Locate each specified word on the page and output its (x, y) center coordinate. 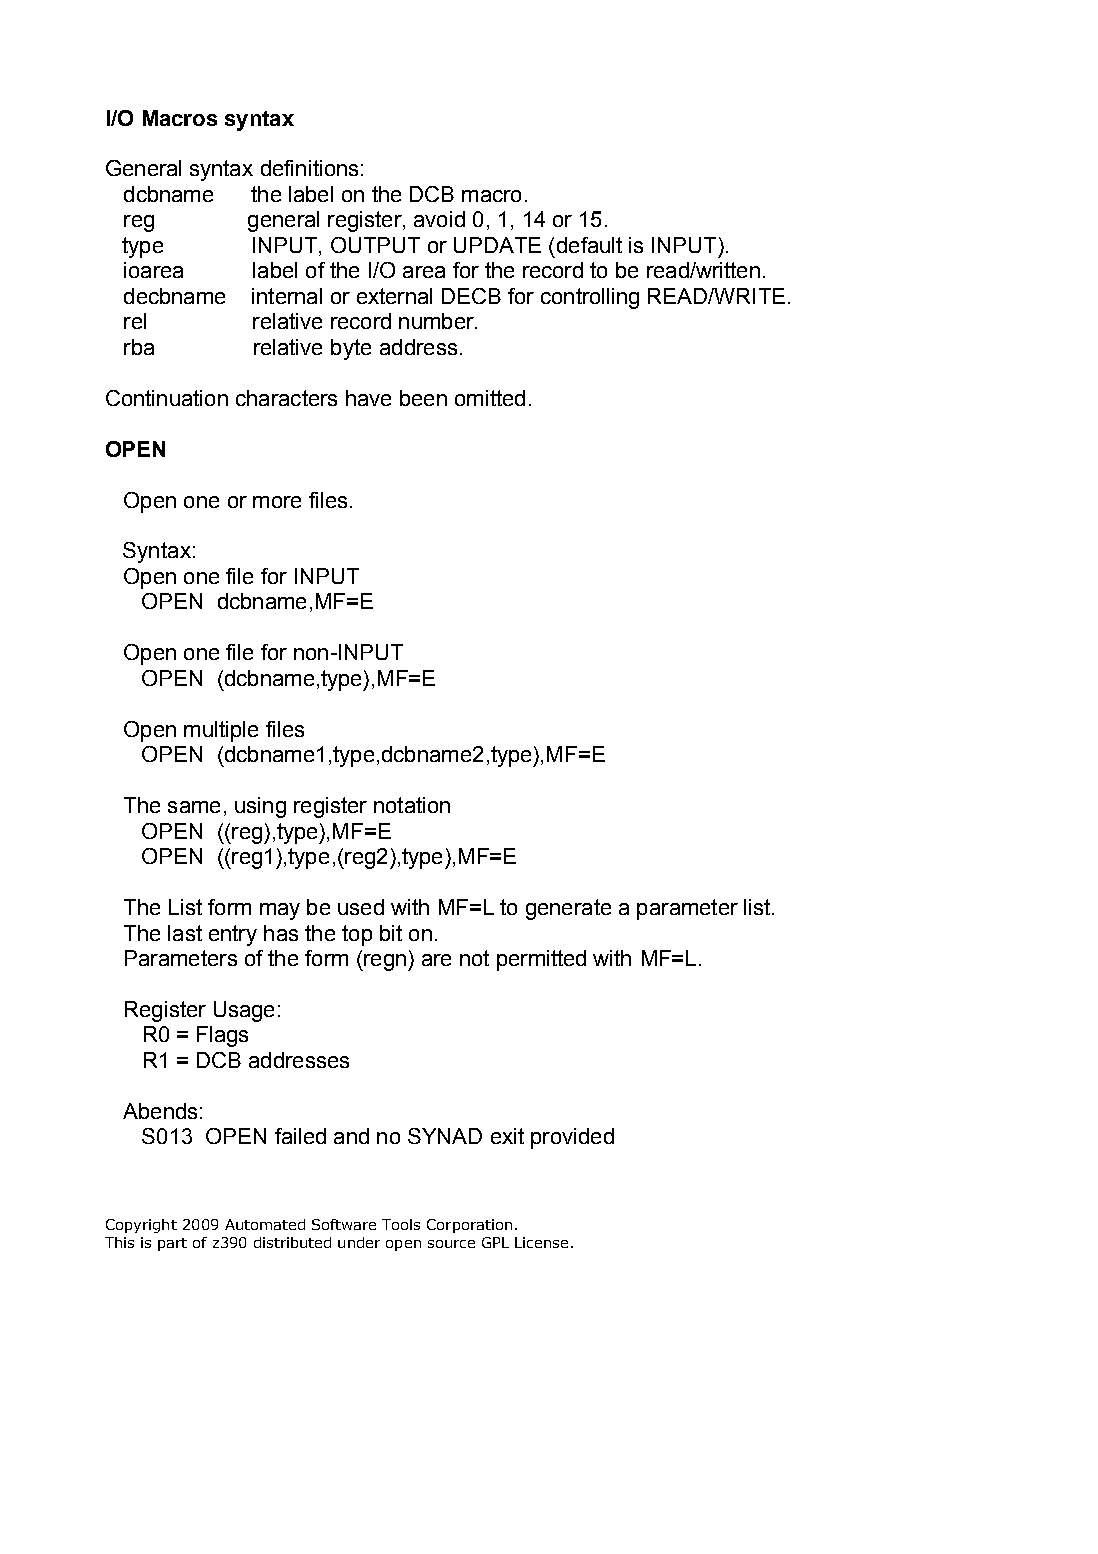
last (185, 933)
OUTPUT (375, 245)
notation (412, 805)
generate (568, 909)
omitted (490, 398)
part (172, 1244)
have (368, 398)
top (357, 935)
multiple (221, 731)
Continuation (167, 398)
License (541, 1242)
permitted (541, 960)
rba (139, 347)
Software (344, 1224)
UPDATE (497, 245)
